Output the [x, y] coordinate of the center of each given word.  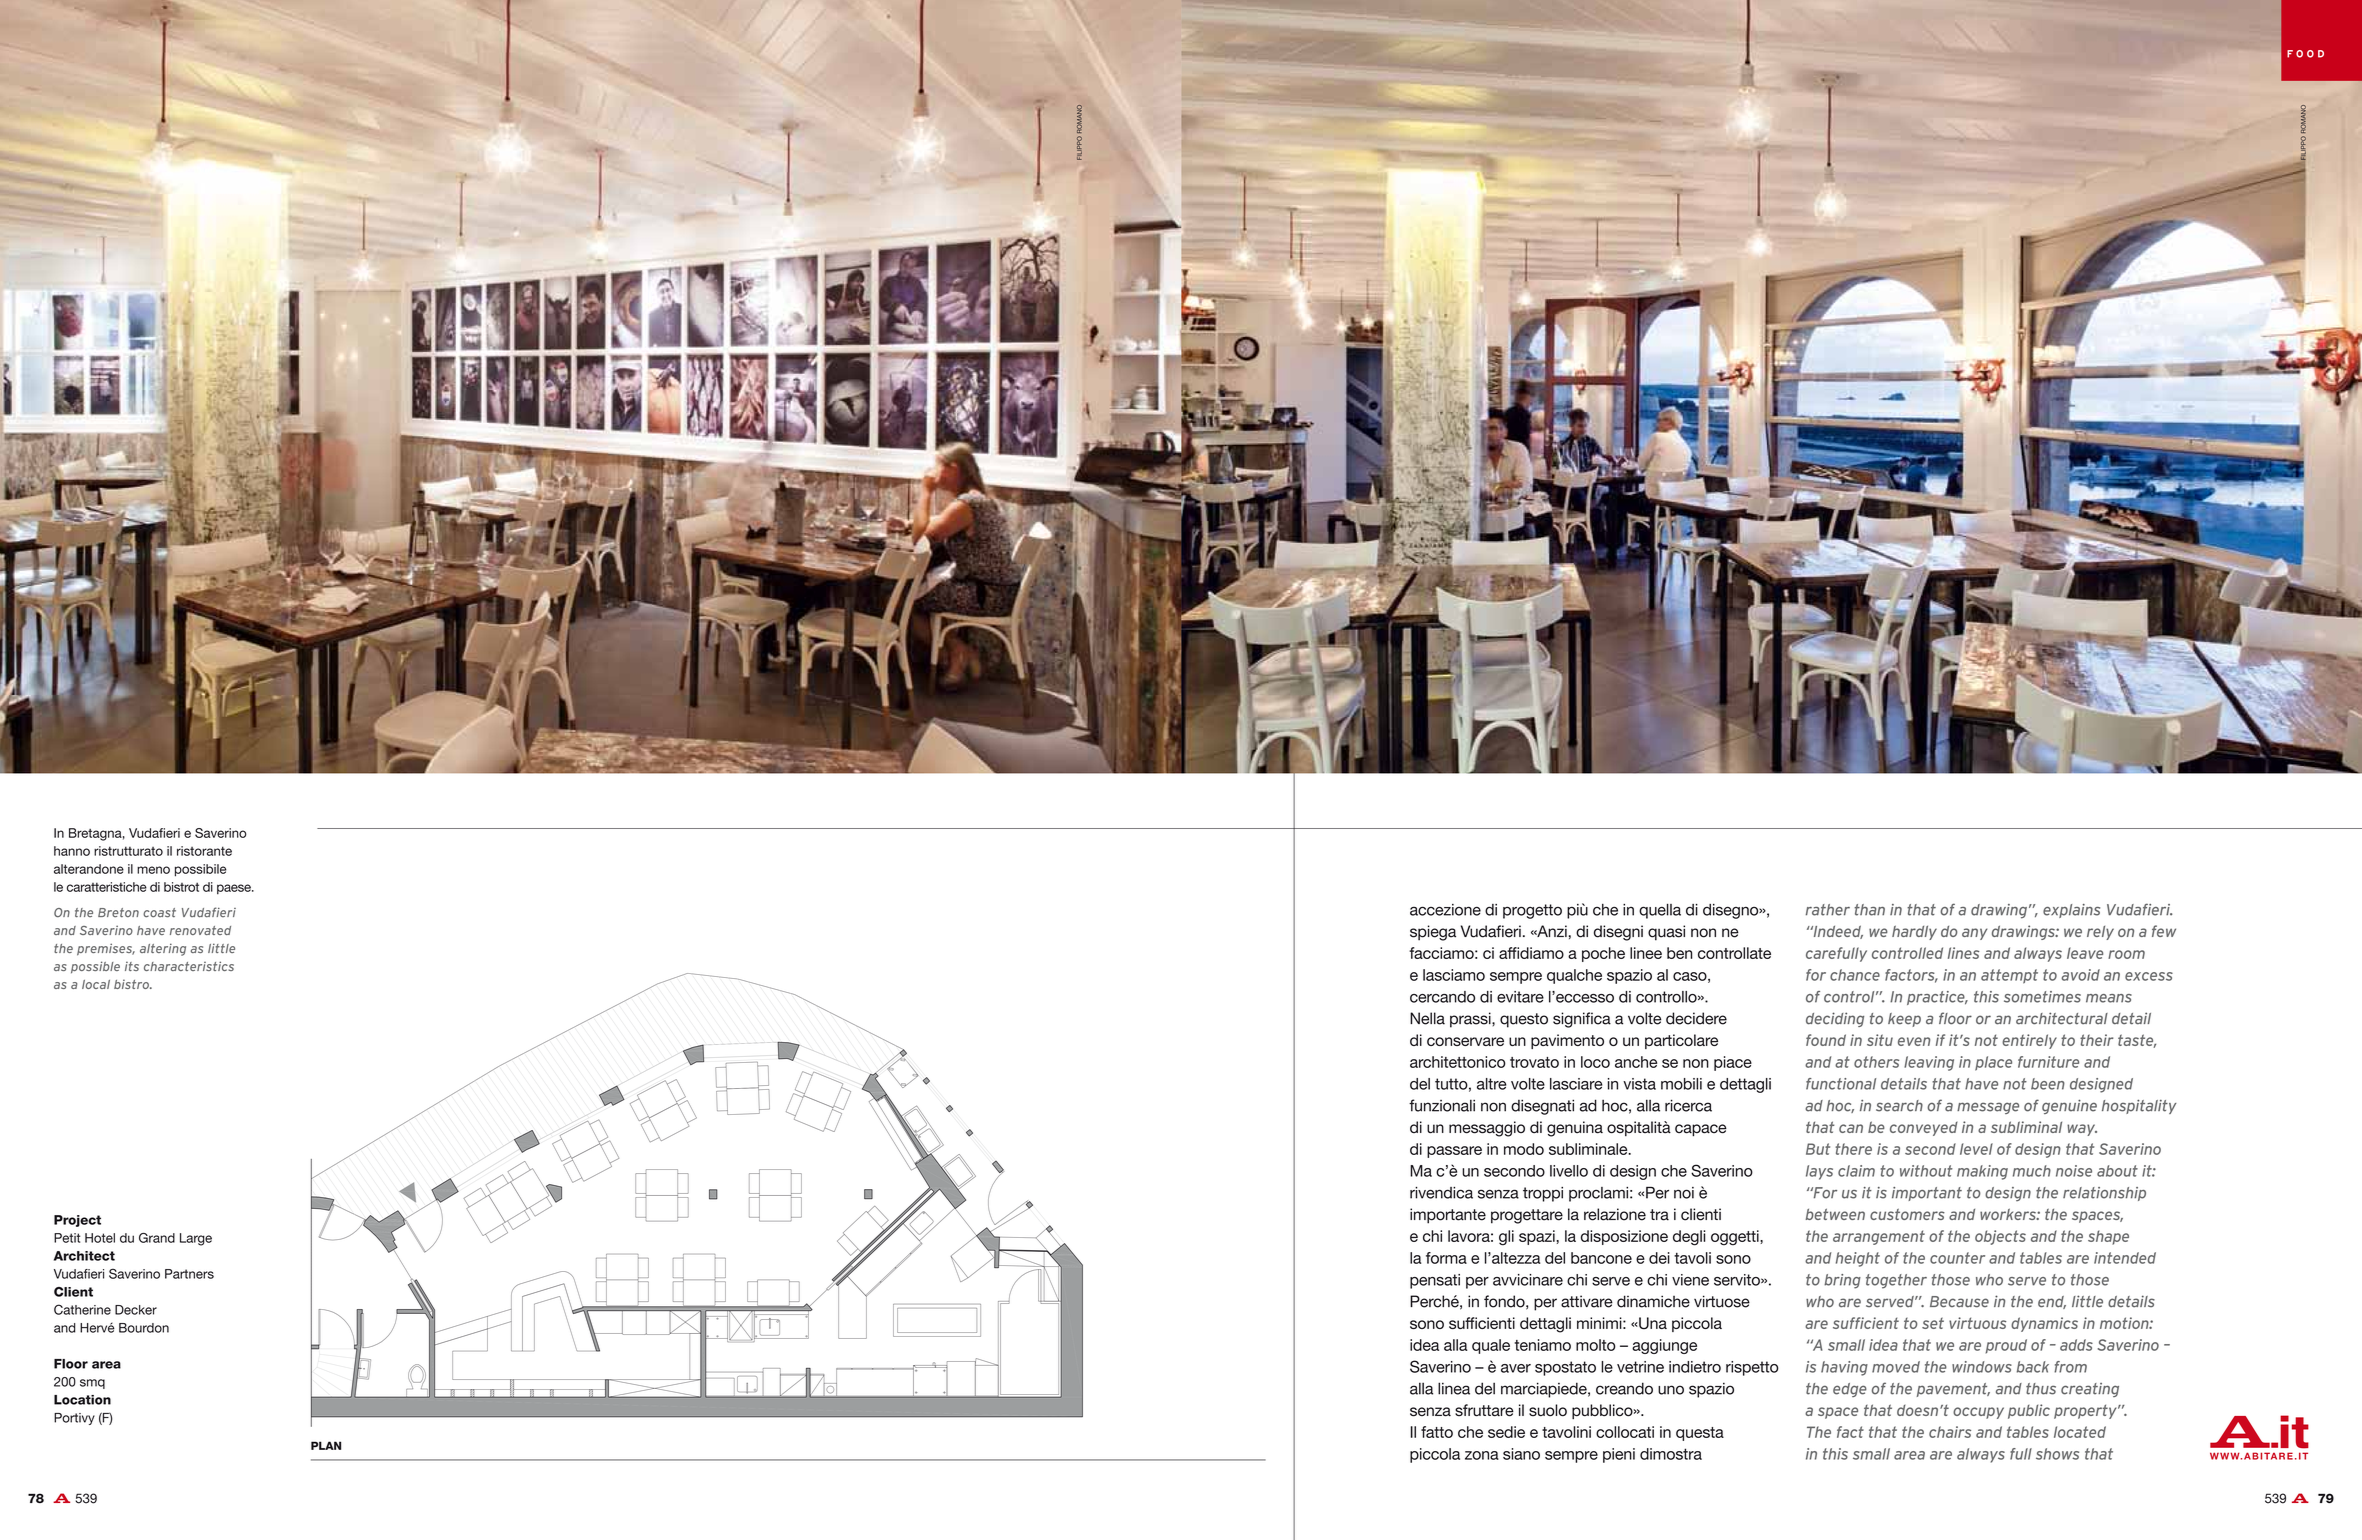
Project [77, 1221]
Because [1959, 1302]
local [96, 984]
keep [1904, 1020]
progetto [1532, 911]
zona [1482, 1455]
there [1853, 1149]
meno [153, 870]
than [1869, 910]
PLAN [326, 1445]
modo [1524, 1149]
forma [1446, 1258]
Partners [189, 1274]
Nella [1427, 1018]
